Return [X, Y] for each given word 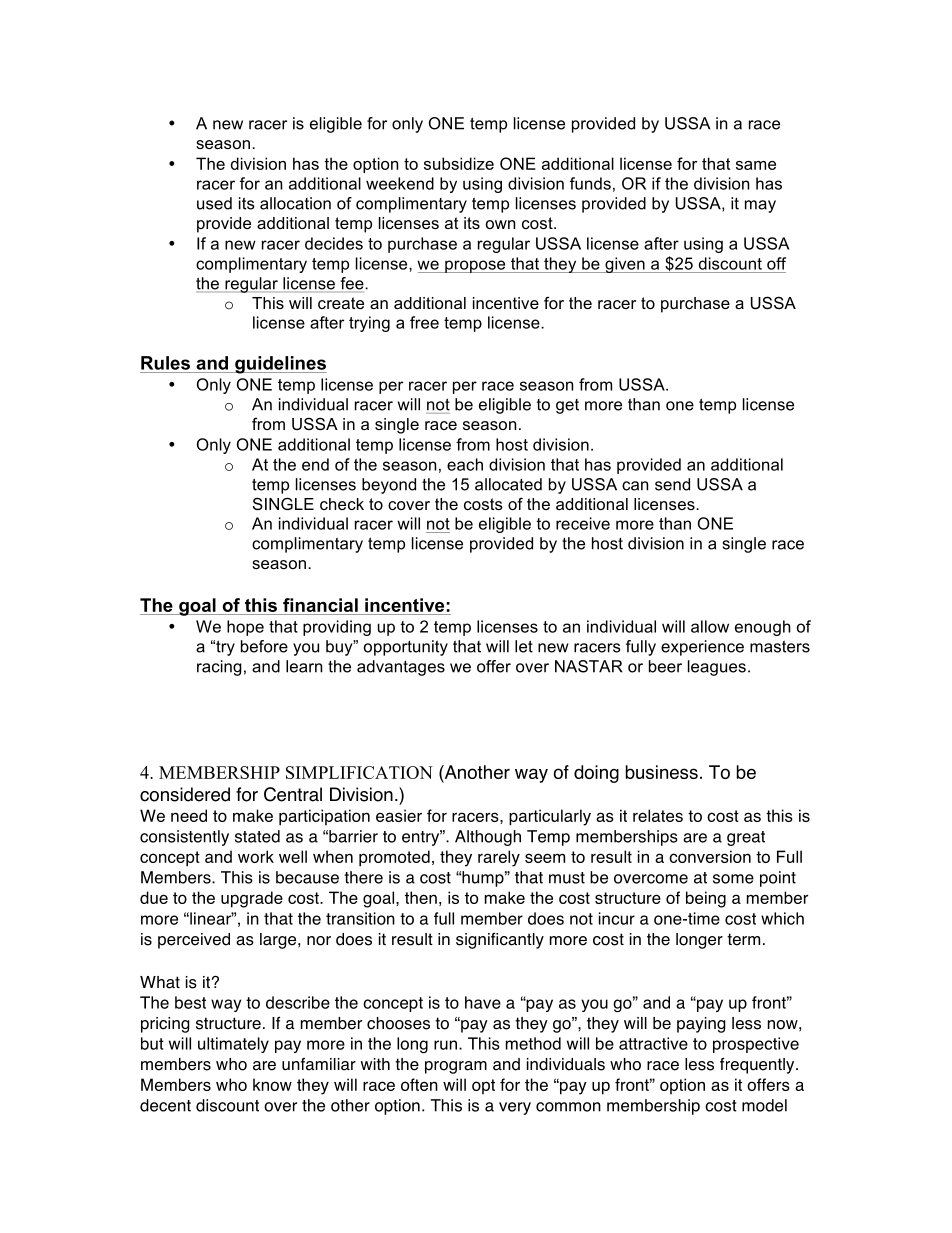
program [456, 1067]
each [465, 464]
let [524, 646]
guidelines [280, 365]
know [272, 1084]
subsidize [459, 163]
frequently [758, 1065]
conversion [710, 856]
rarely [499, 858]
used [214, 203]
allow [710, 626]
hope [245, 628]
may [760, 206]
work [256, 856]
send [672, 484]
